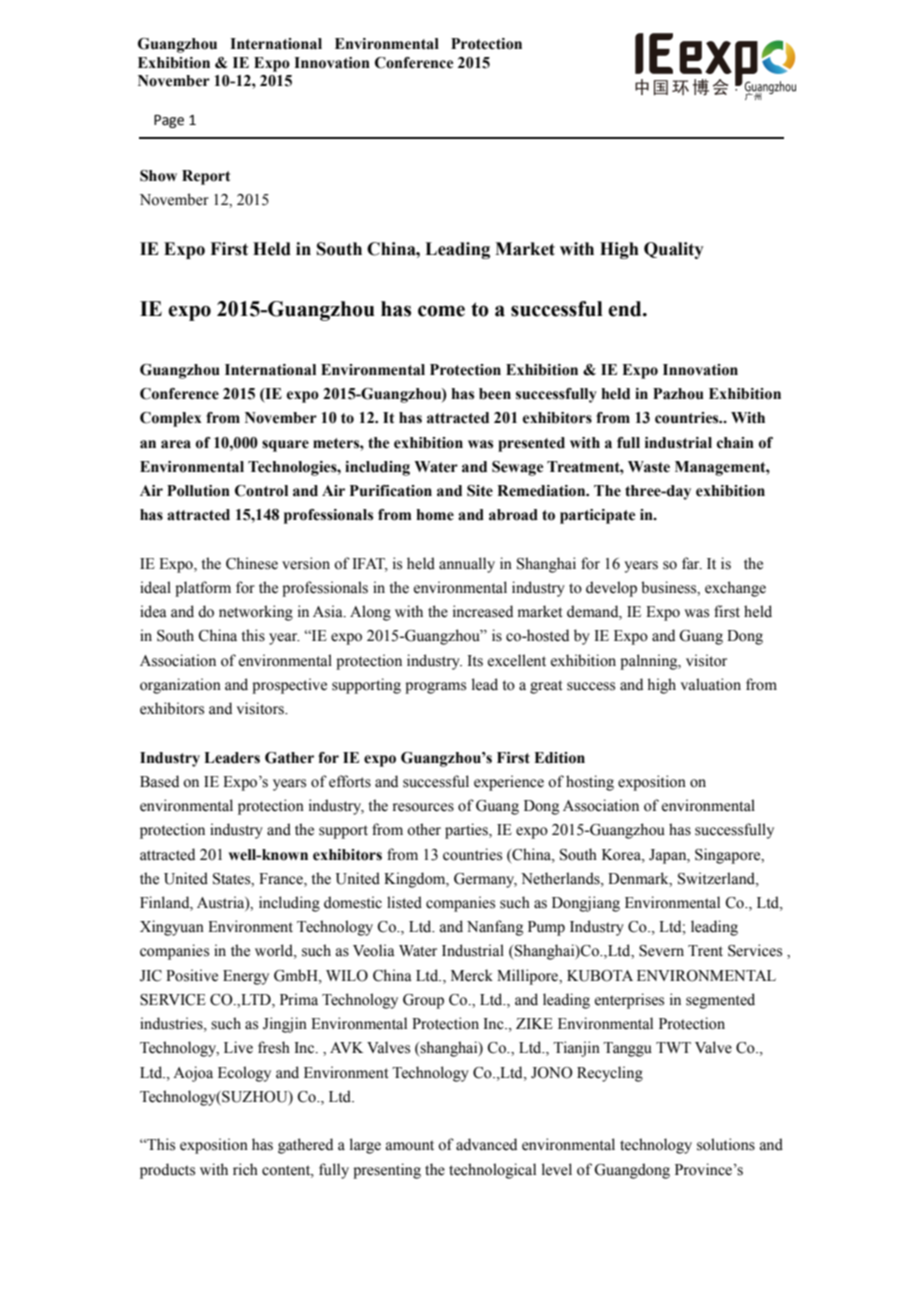 The image size is (924, 1308). I want to click on amount, so click(410, 1145).
